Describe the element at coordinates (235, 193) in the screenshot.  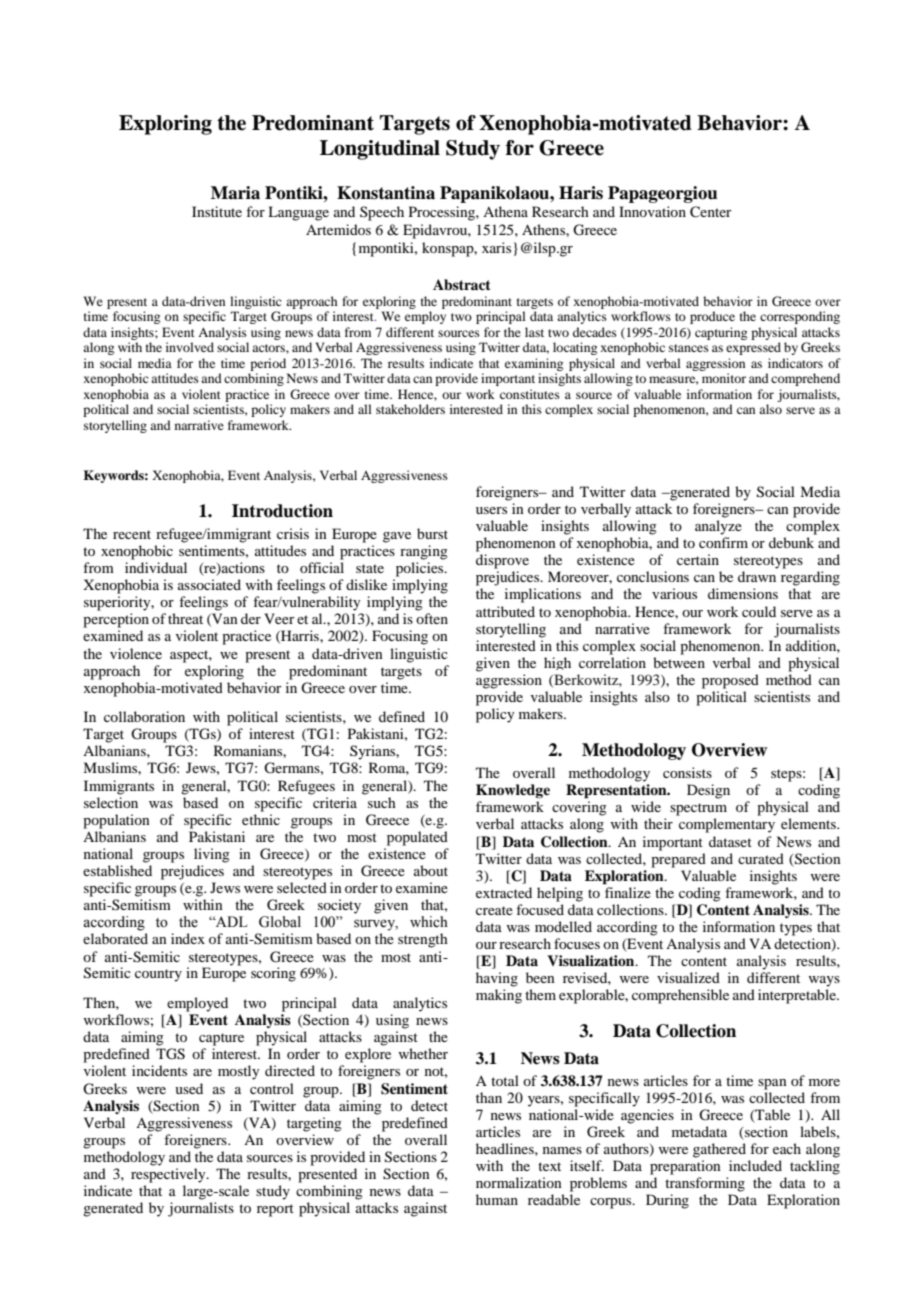
I see `Maria` at that location.
